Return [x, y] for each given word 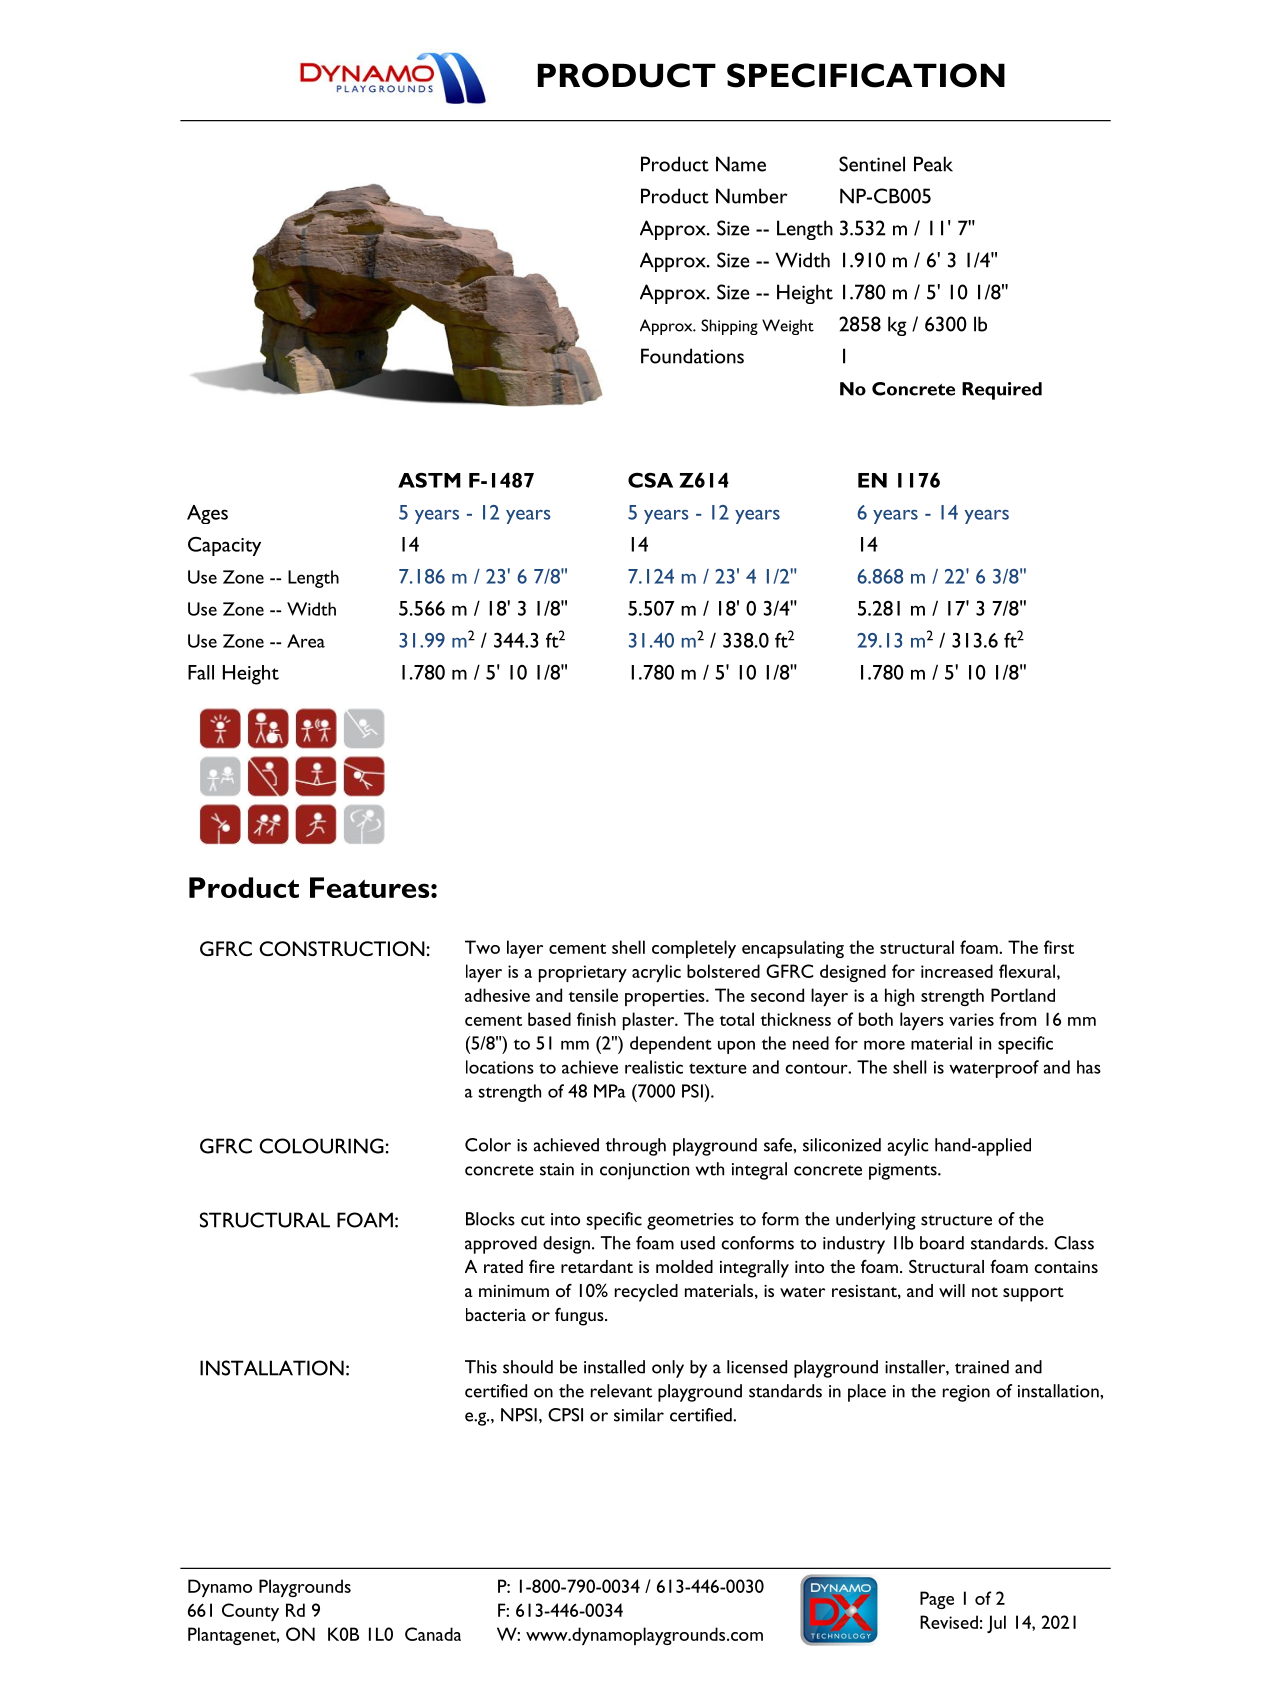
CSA [650, 480]
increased [957, 971]
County [250, 1612]
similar [639, 1415]
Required [1002, 391]
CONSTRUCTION [342, 948]
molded [684, 1266]
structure [956, 1220]
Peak [933, 164]
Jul [996, 1624]
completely [694, 949]
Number [752, 196]
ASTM [429, 480]
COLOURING [321, 1146]
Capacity [224, 546]
